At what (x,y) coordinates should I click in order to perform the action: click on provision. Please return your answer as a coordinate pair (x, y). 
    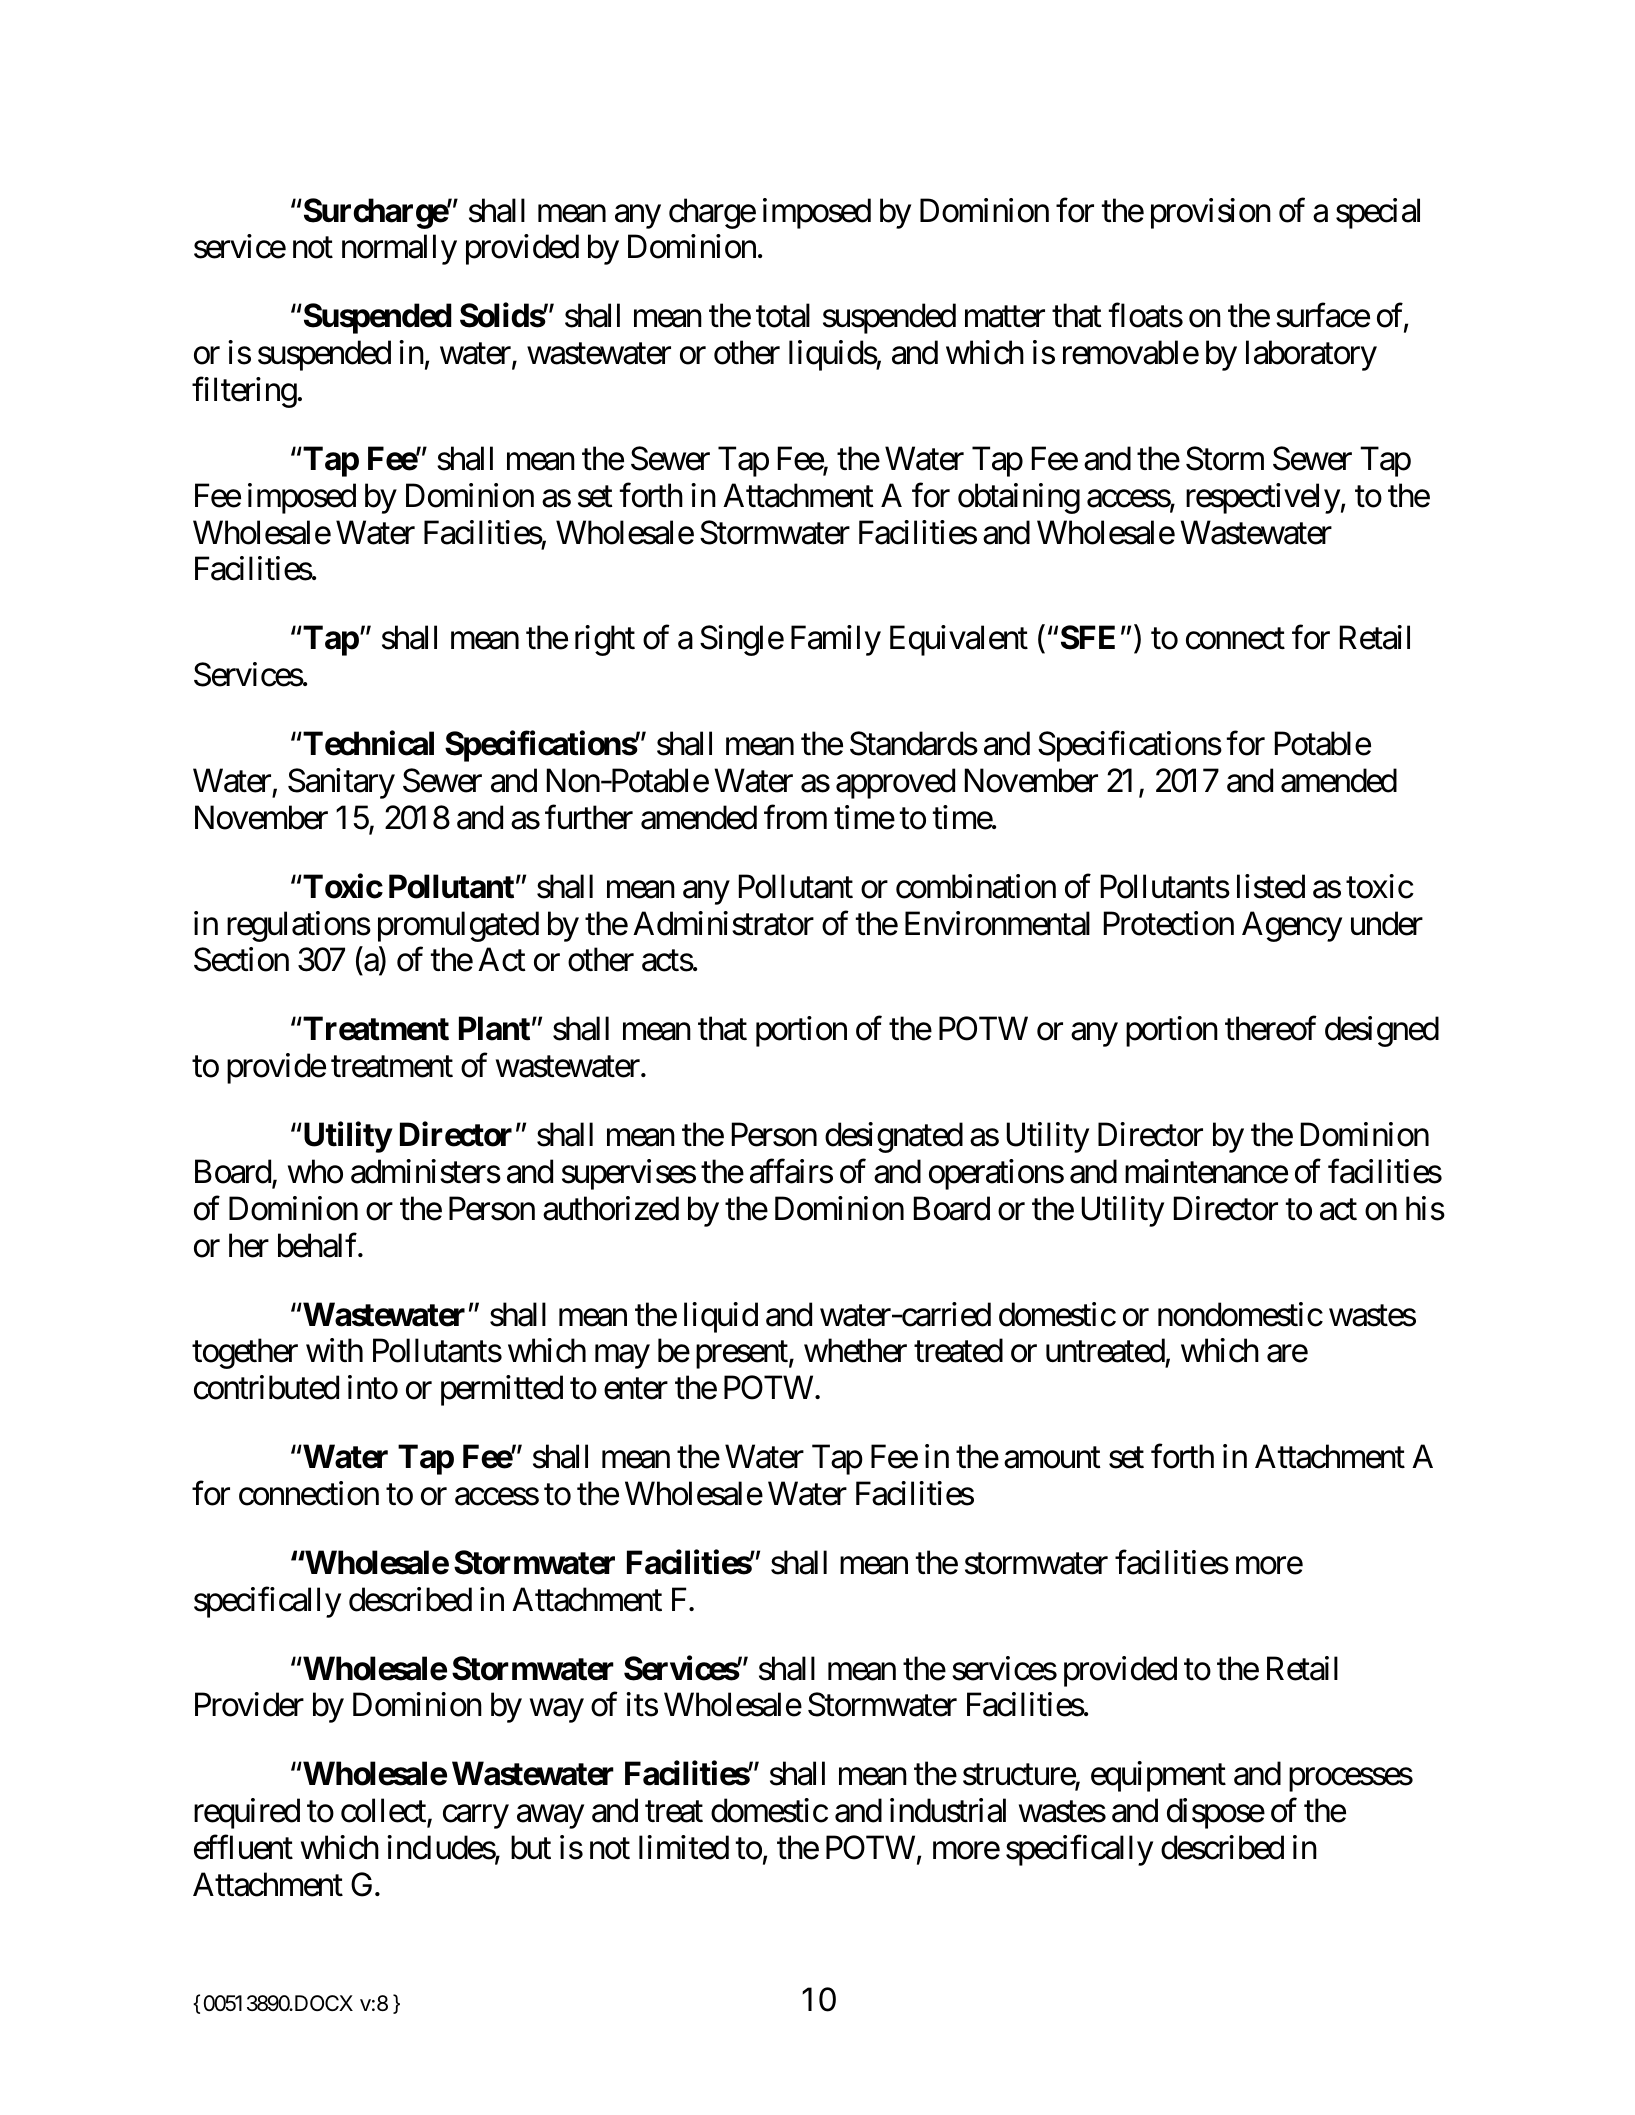
    Looking at the image, I should click on (1211, 213).
